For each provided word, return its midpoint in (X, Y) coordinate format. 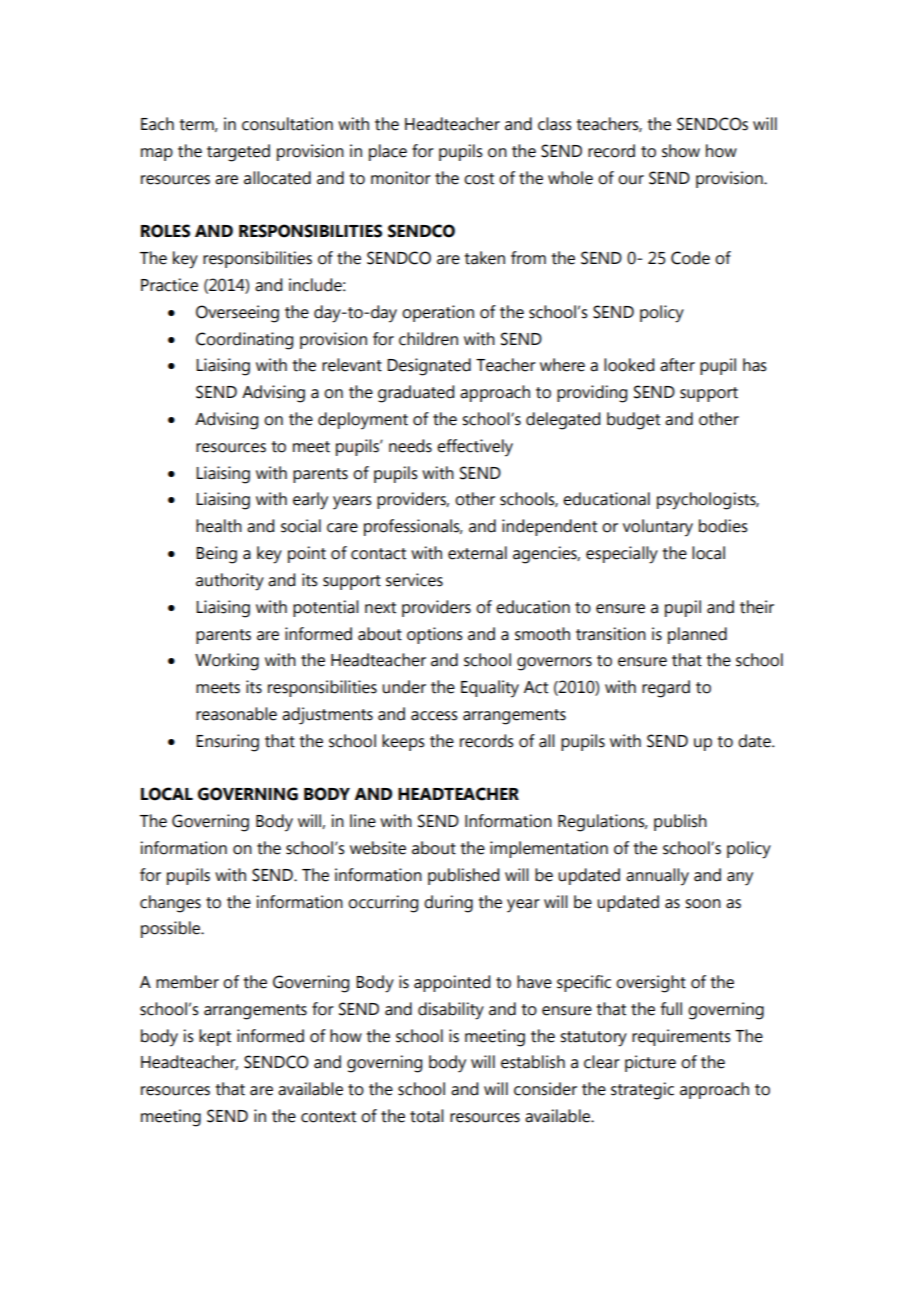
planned (697, 635)
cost (479, 179)
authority (230, 582)
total (427, 1116)
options (435, 635)
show (681, 151)
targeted (238, 153)
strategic (642, 1091)
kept (215, 1037)
